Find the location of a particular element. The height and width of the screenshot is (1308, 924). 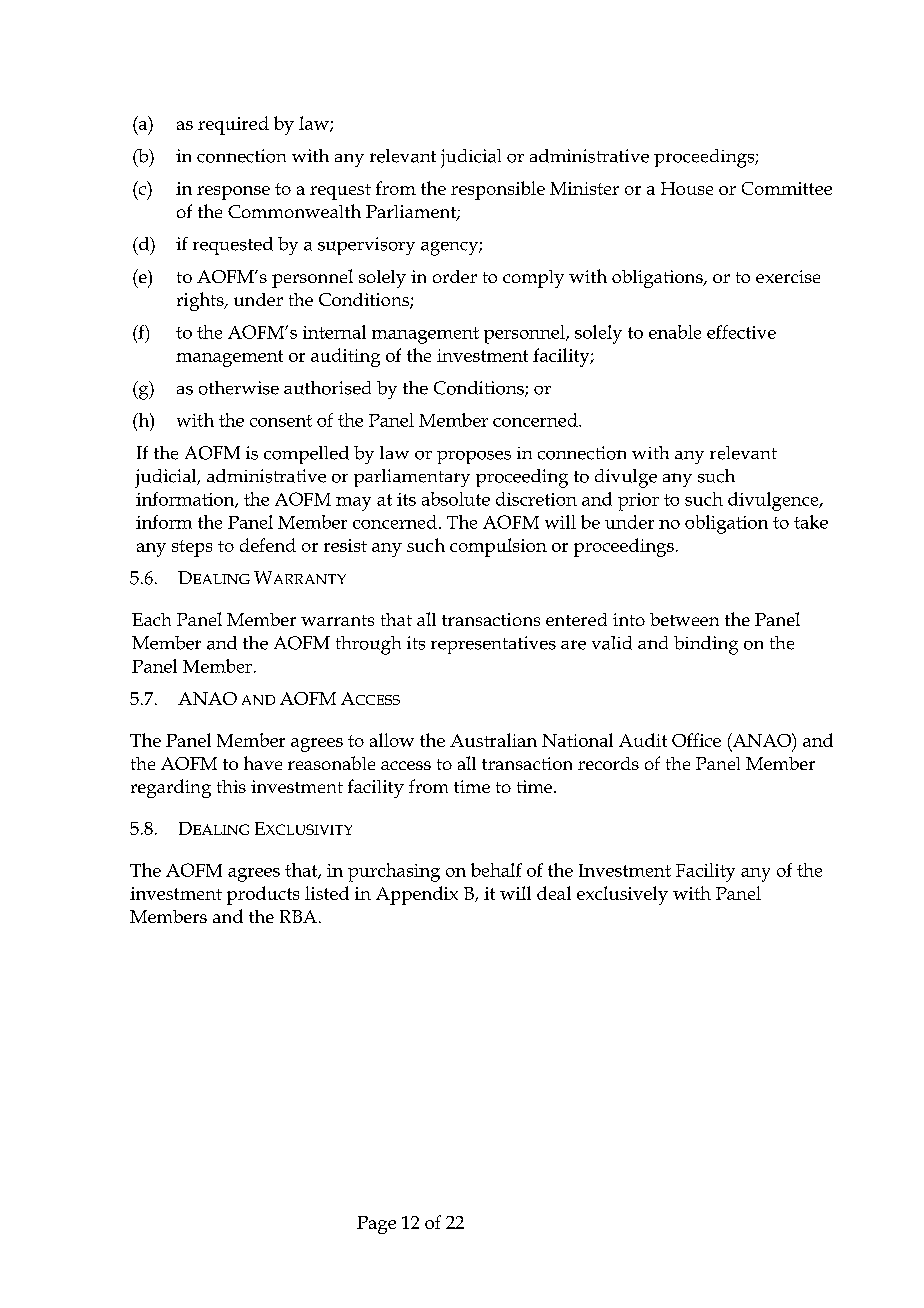

exclusively is located at coordinates (622, 895).
